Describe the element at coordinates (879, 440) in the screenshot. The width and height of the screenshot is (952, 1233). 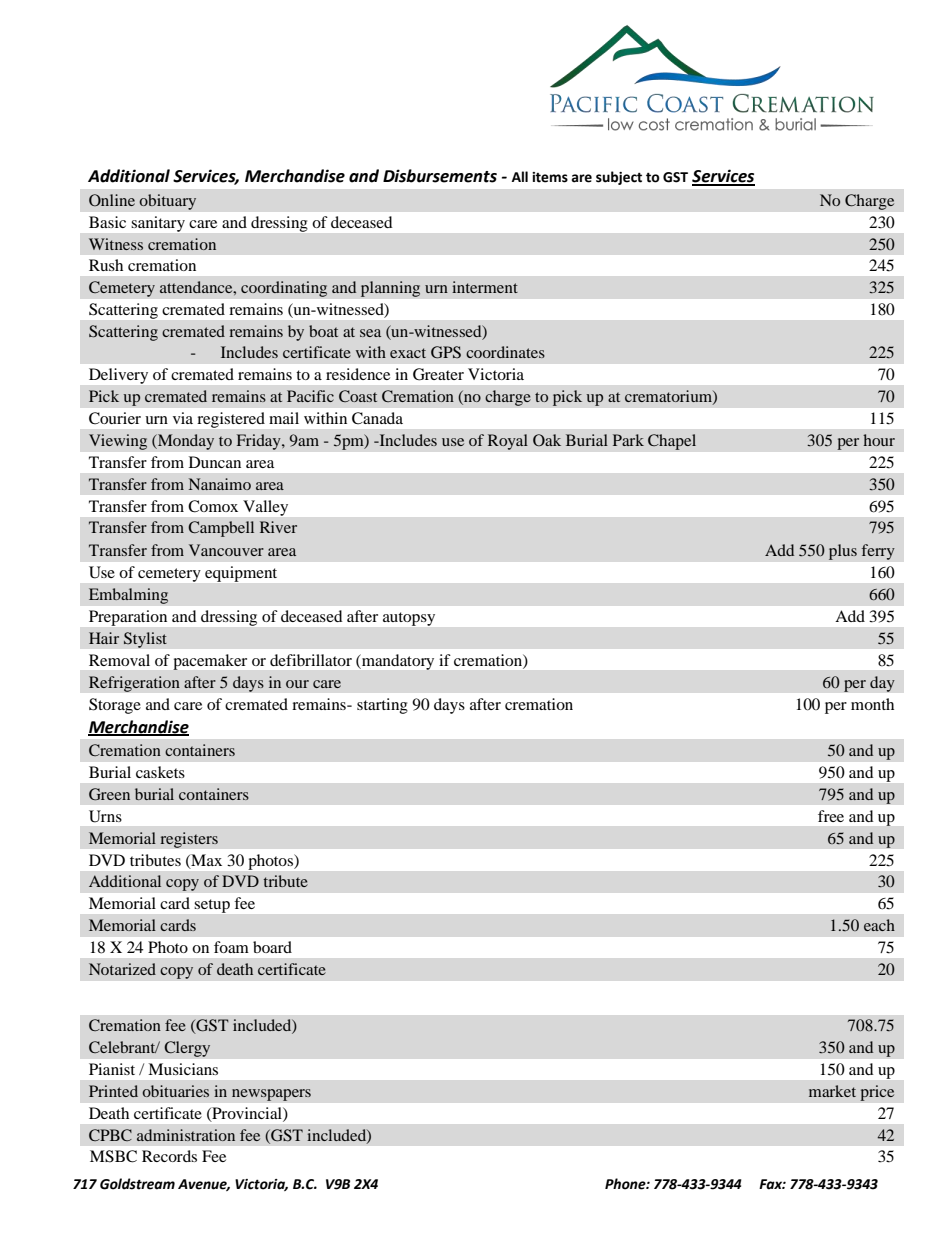
I see `hour` at that location.
